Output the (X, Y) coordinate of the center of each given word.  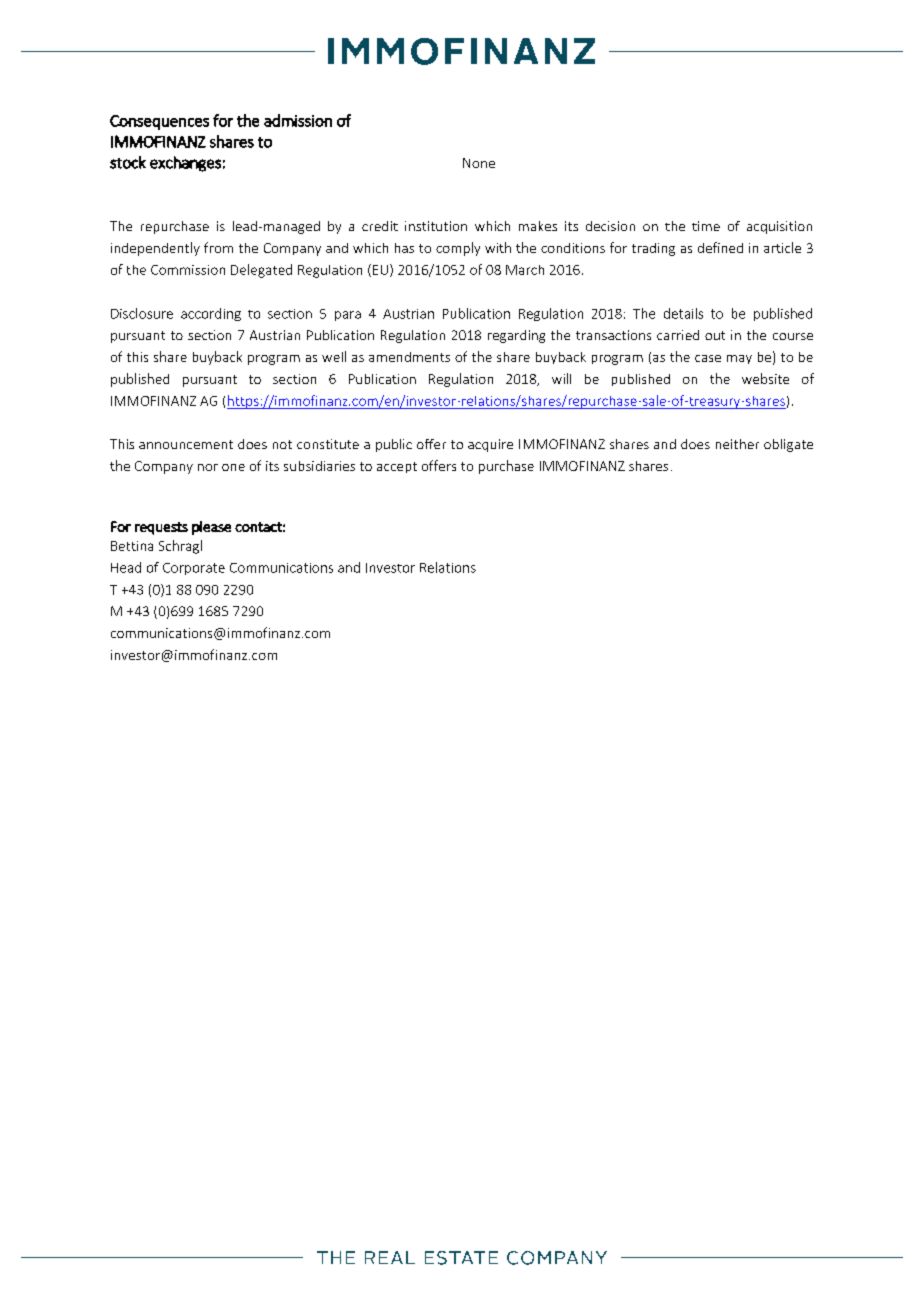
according (211, 314)
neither (737, 444)
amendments (409, 357)
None (479, 163)
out (715, 335)
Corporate (194, 569)
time (706, 226)
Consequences (159, 122)
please (211, 528)
